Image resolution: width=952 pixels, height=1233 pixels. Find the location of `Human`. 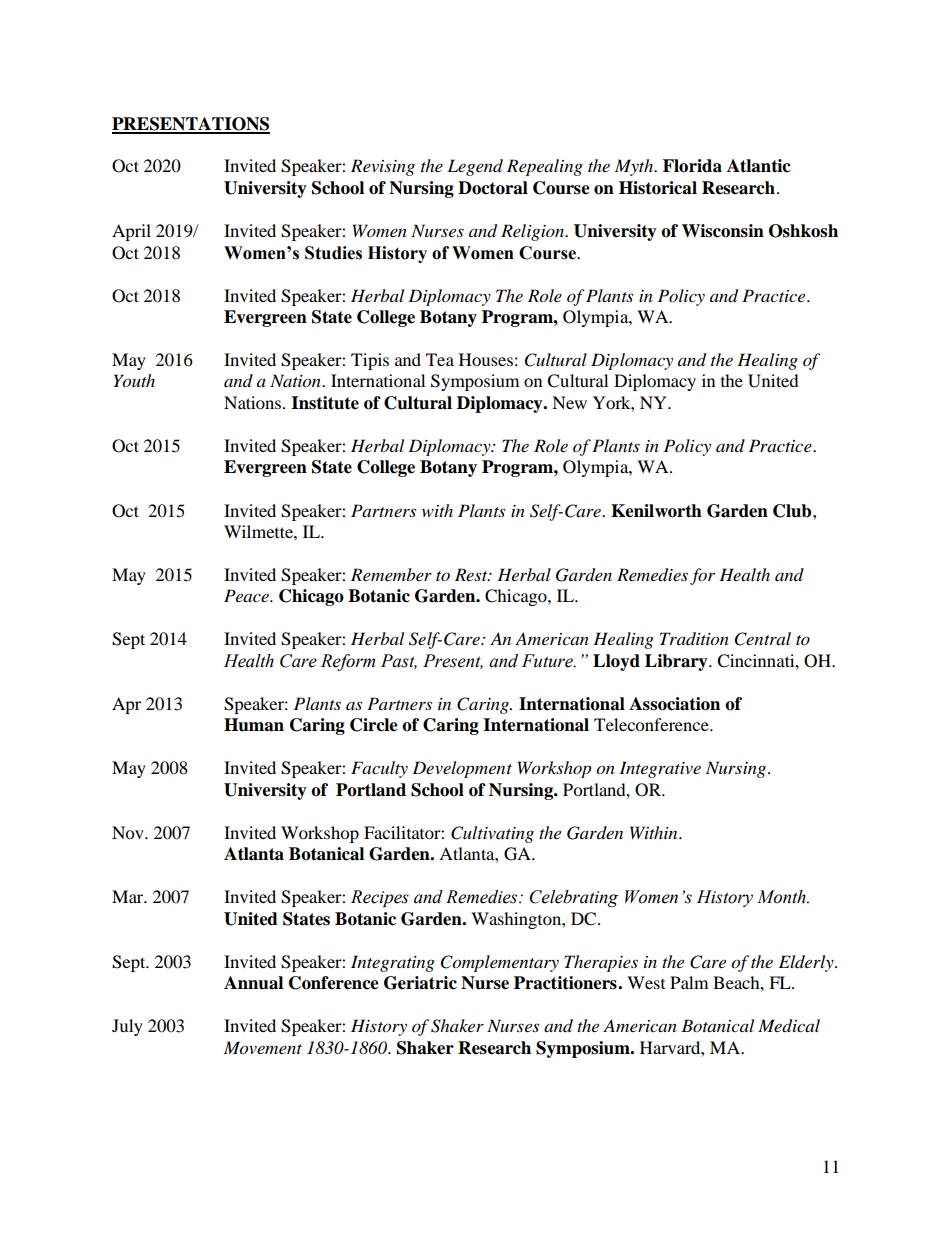

Human is located at coordinates (254, 725).
